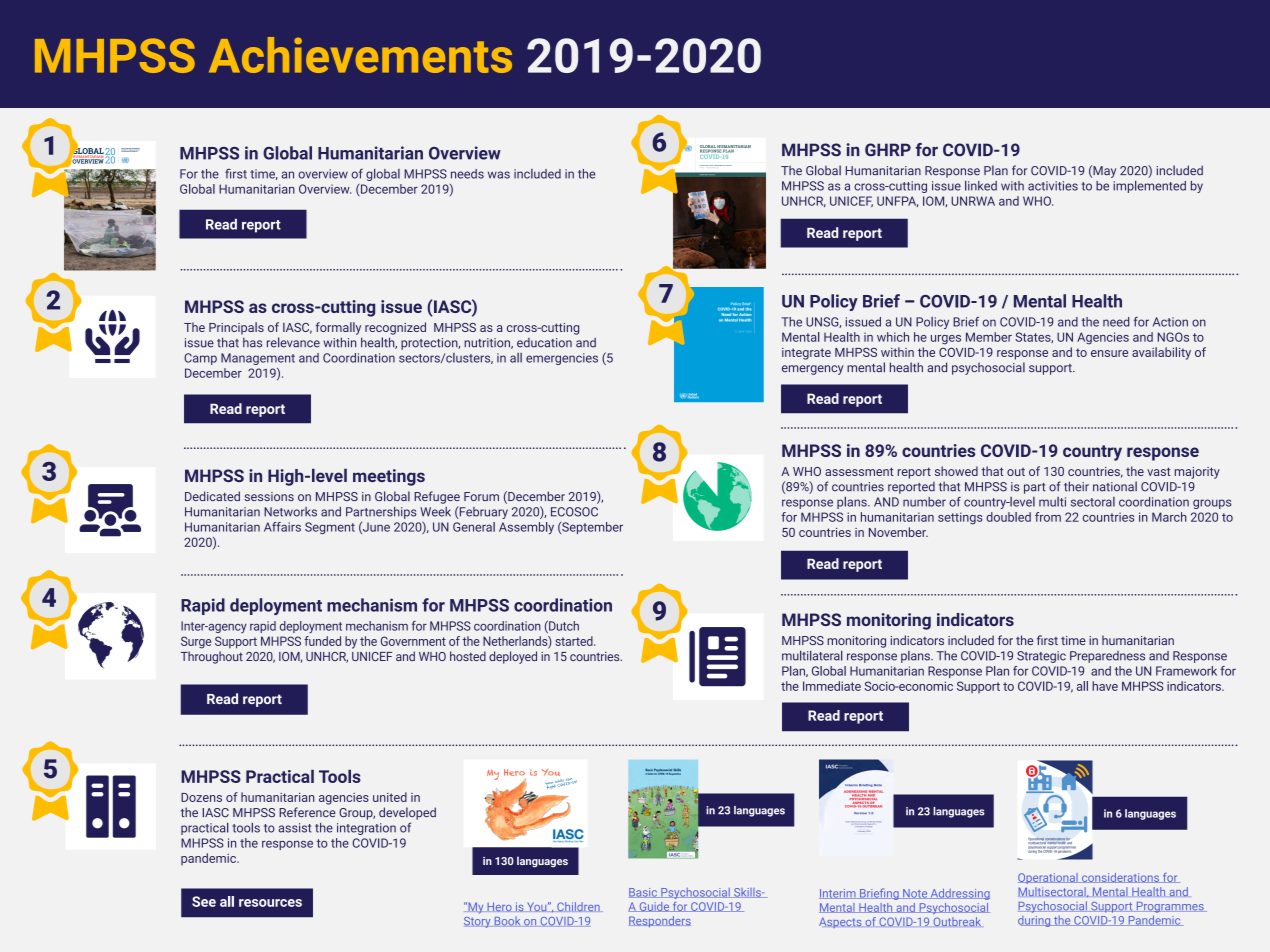 This screenshot has width=1270, height=952. What do you see at coordinates (258, 359) in the screenshot?
I see `Management` at bounding box center [258, 359].
